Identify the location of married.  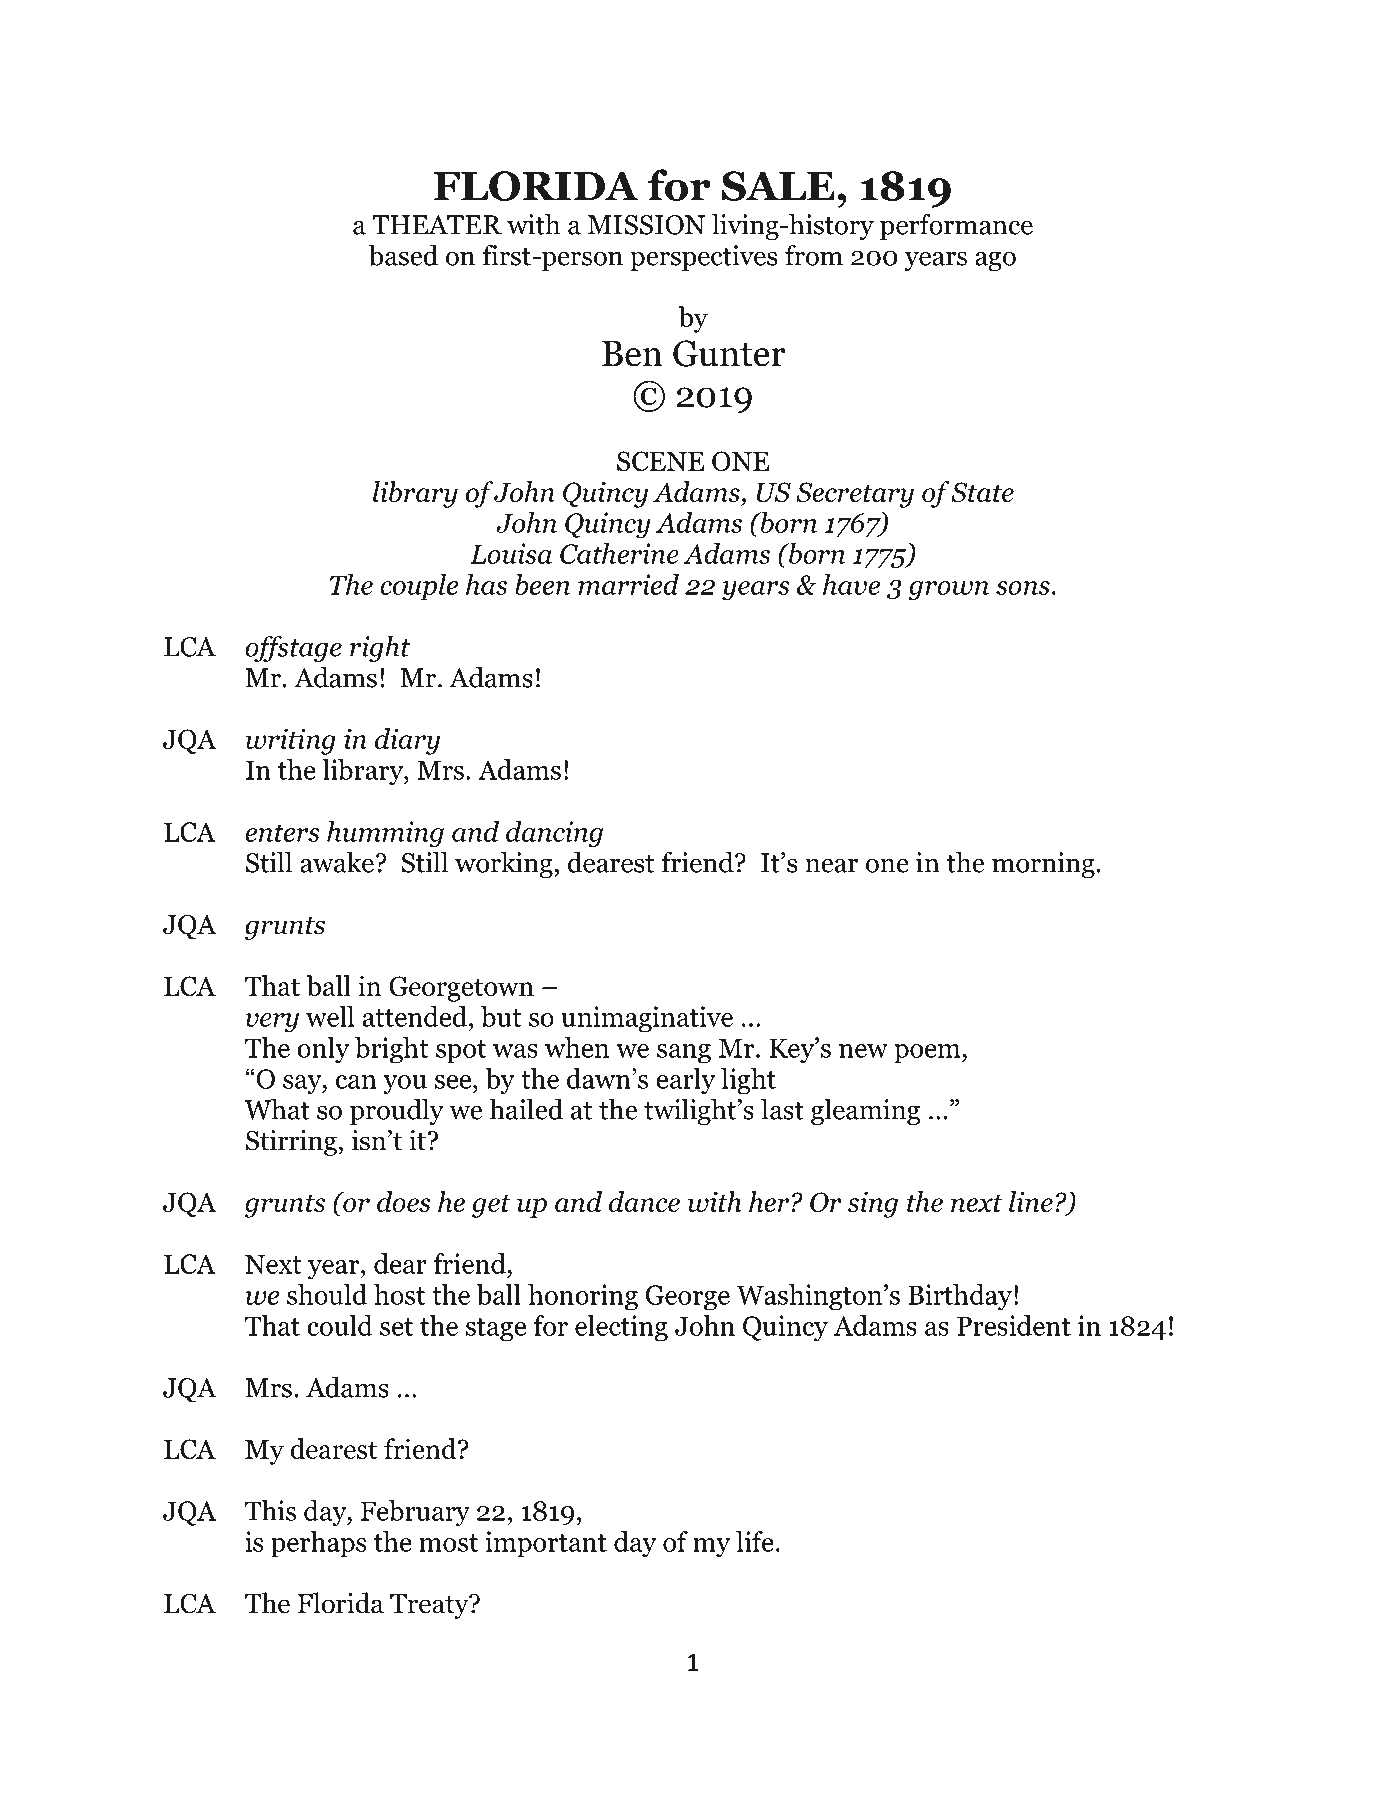
(628, 584).
